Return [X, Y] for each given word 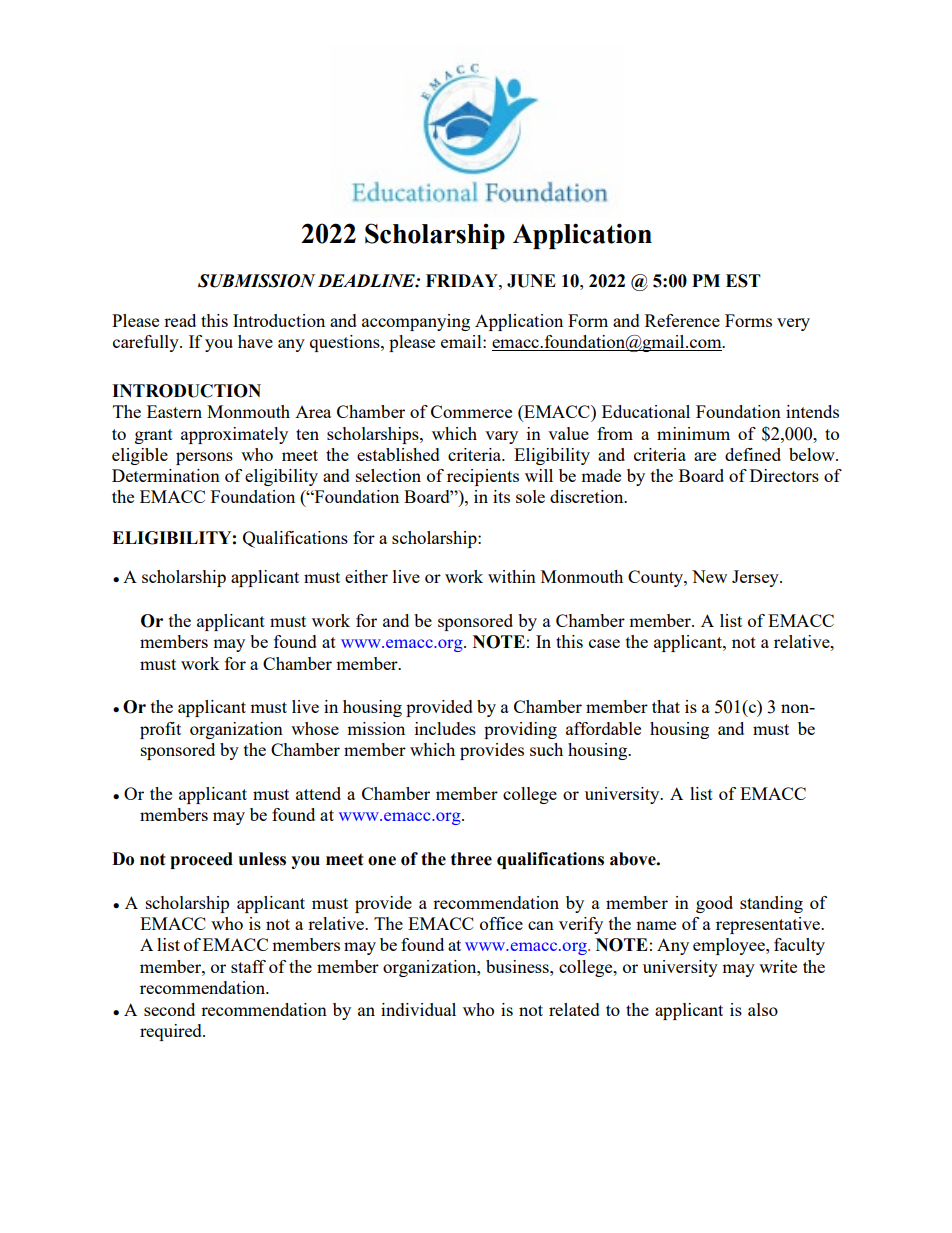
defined [753, 454]
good [714, 904]
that [666, 706]
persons [204, 458]
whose [315, 728]
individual [418, 1009]
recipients [483, 477]
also [763, 1009]
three [471, 859]
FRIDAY [463, 280]
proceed [201, 860]
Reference [682, 320]
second [169, 1009]
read [180, 320]
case [604, 643]
